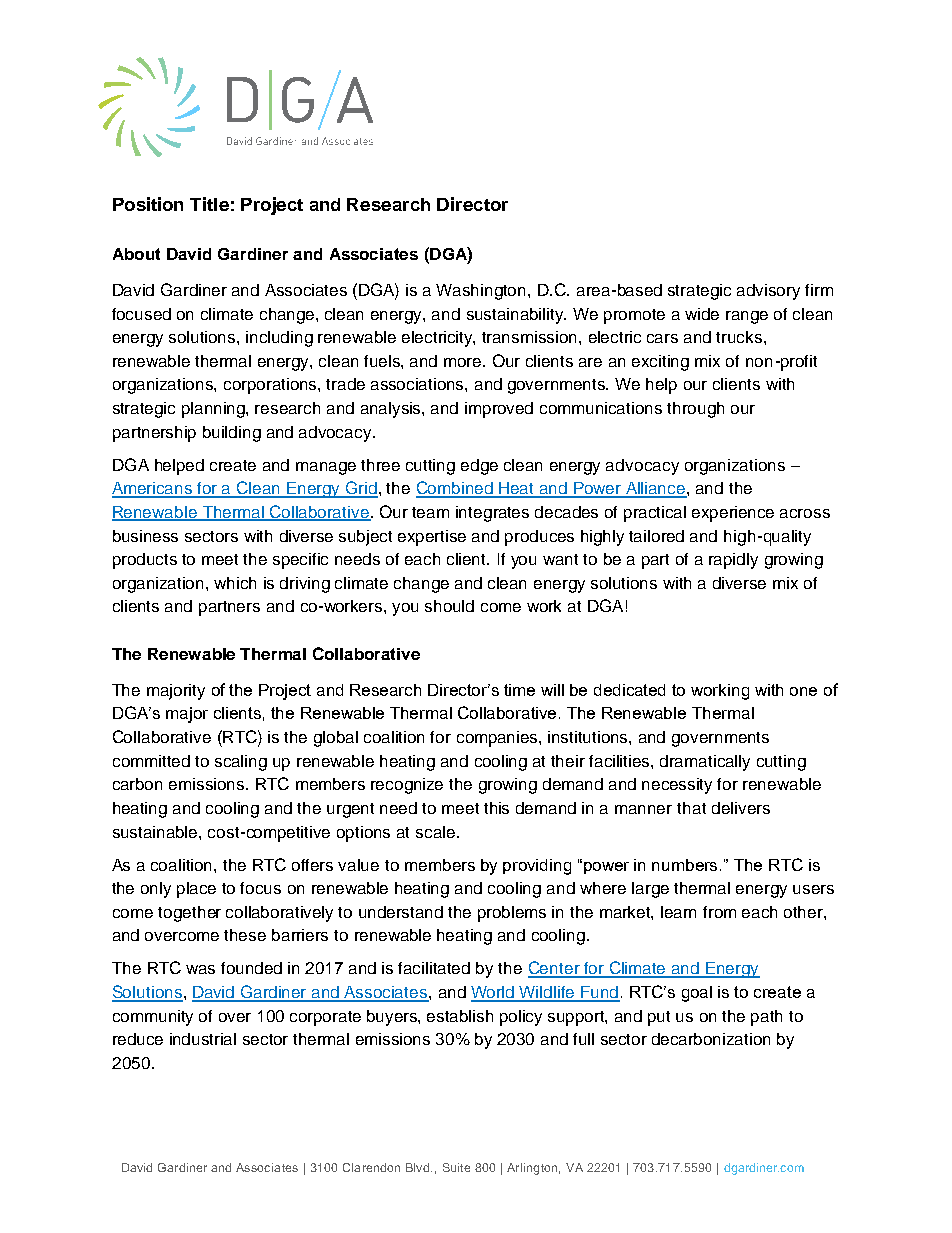  Describe the element at coordinates (241, 763) in the screenshot. I see `scaling` at that location.
